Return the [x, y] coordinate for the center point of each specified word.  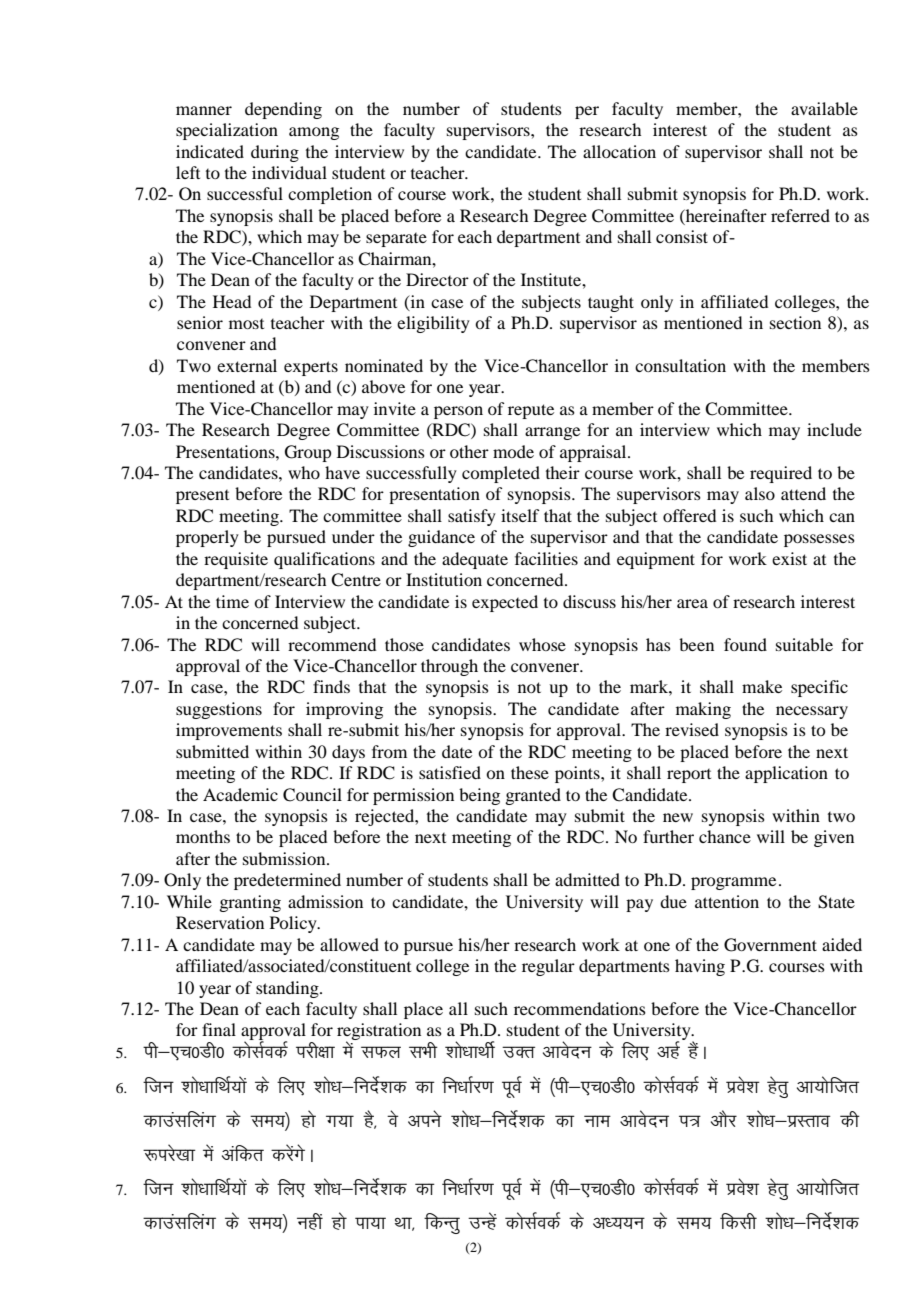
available [824, 108]
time [232, 601]
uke [597, 1121]
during [275, 153]
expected [505, 603]
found [745, 644]
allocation [619, 151]
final [219, 1029]
